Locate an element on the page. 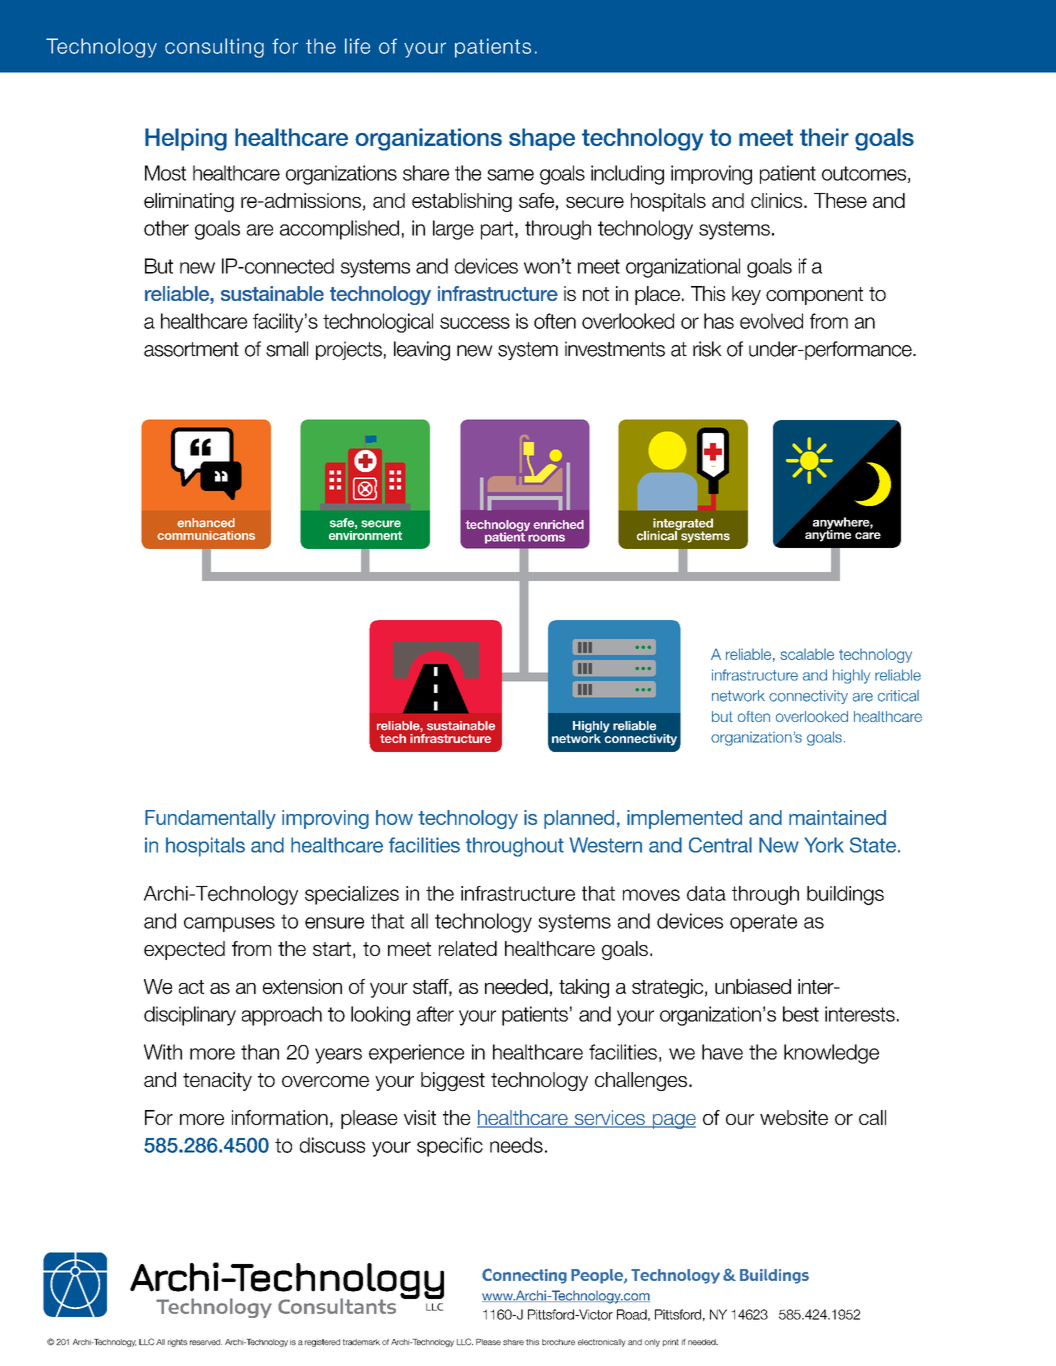  scalable is located at coordinates (807, 654).
